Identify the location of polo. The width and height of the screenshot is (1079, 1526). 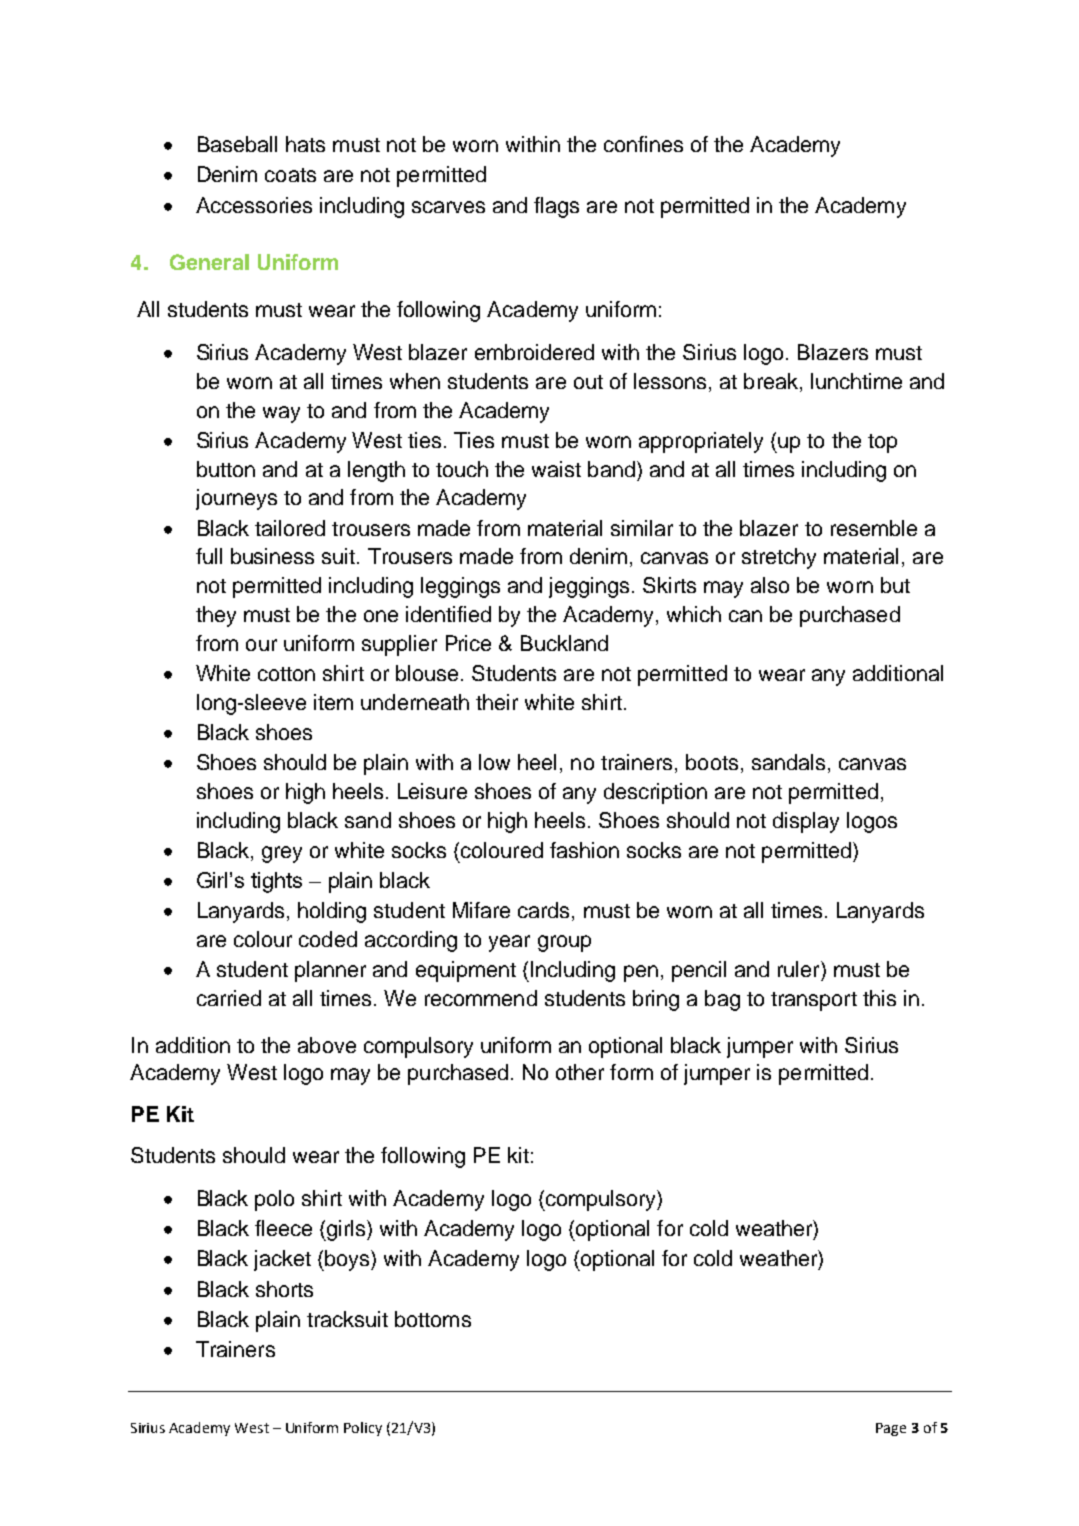
(274, 1200).
